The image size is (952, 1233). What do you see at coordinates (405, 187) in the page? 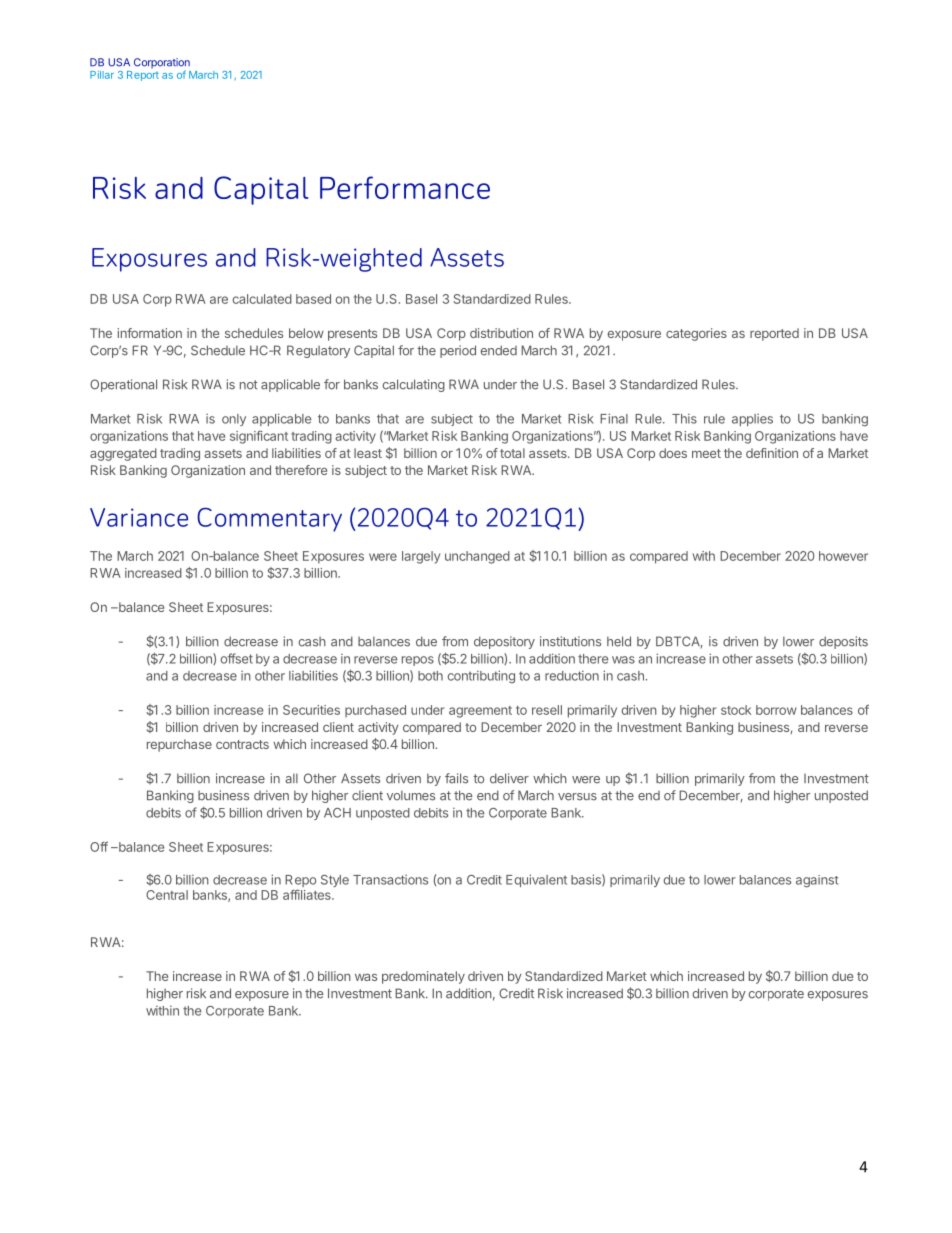
I see `Performance` at bounding box center [405, 187].
